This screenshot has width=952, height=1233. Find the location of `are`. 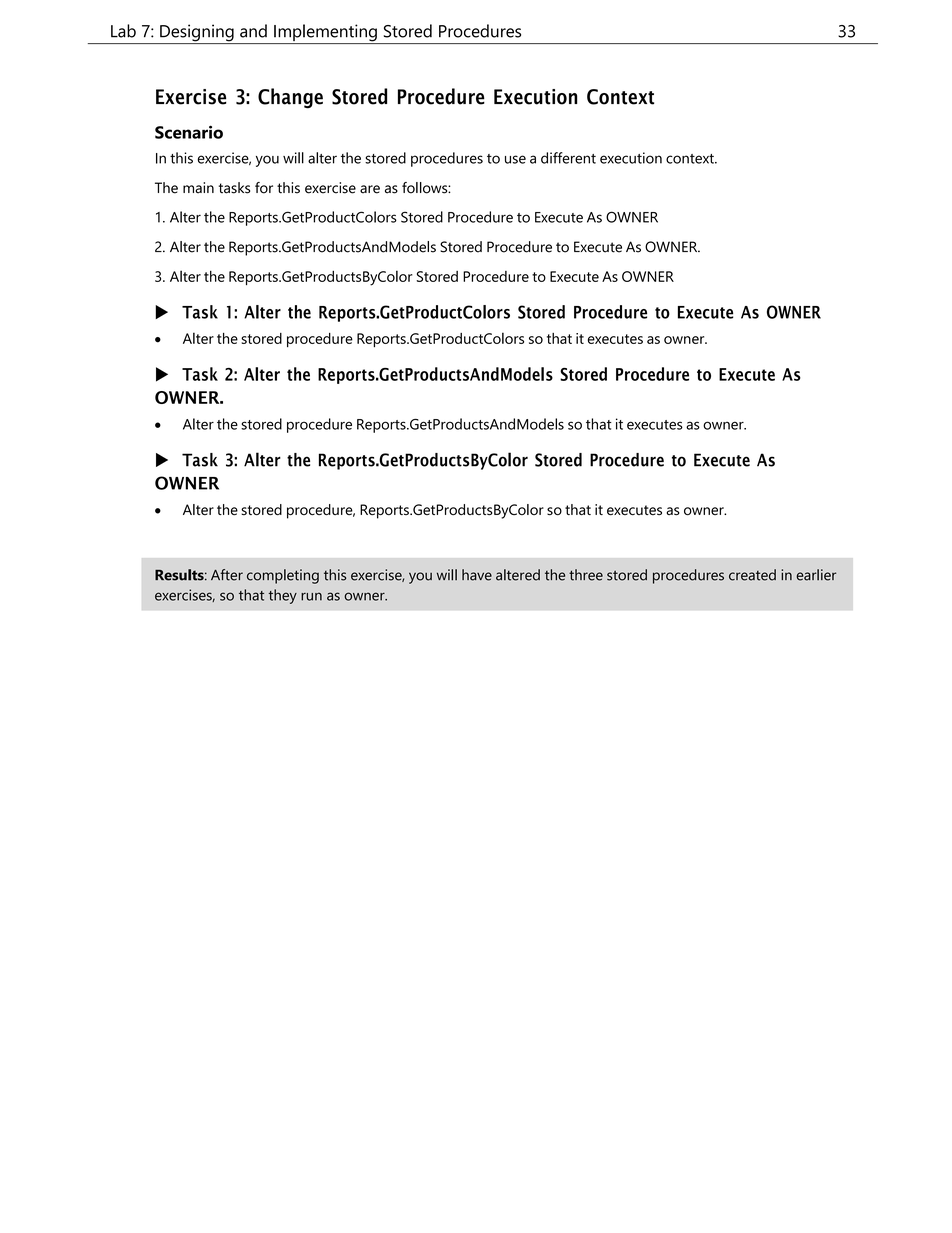

are is located at coordinates (370, 189).
